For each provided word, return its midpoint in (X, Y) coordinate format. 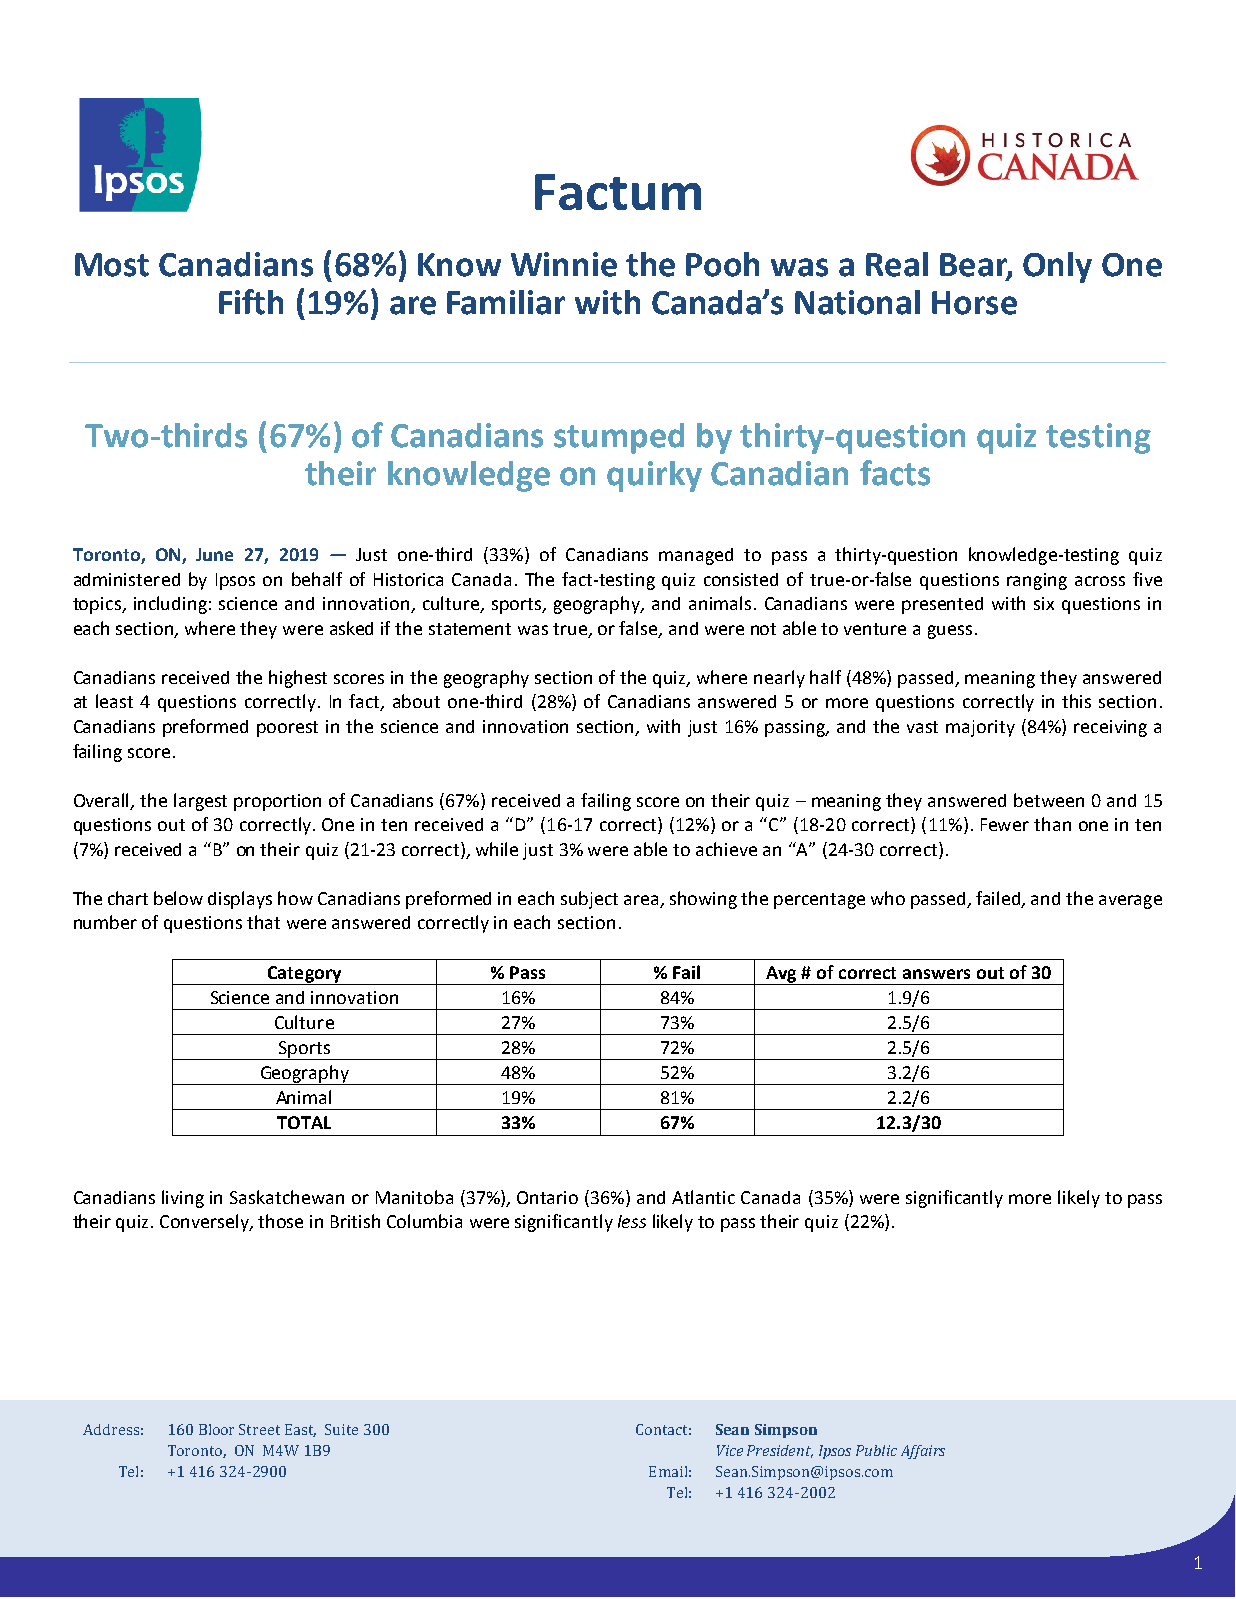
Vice (730, 1450)
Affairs (923, 1452)
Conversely (206, 1223)
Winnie (564, 264)
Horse (974, 303)
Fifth (251, 302)
